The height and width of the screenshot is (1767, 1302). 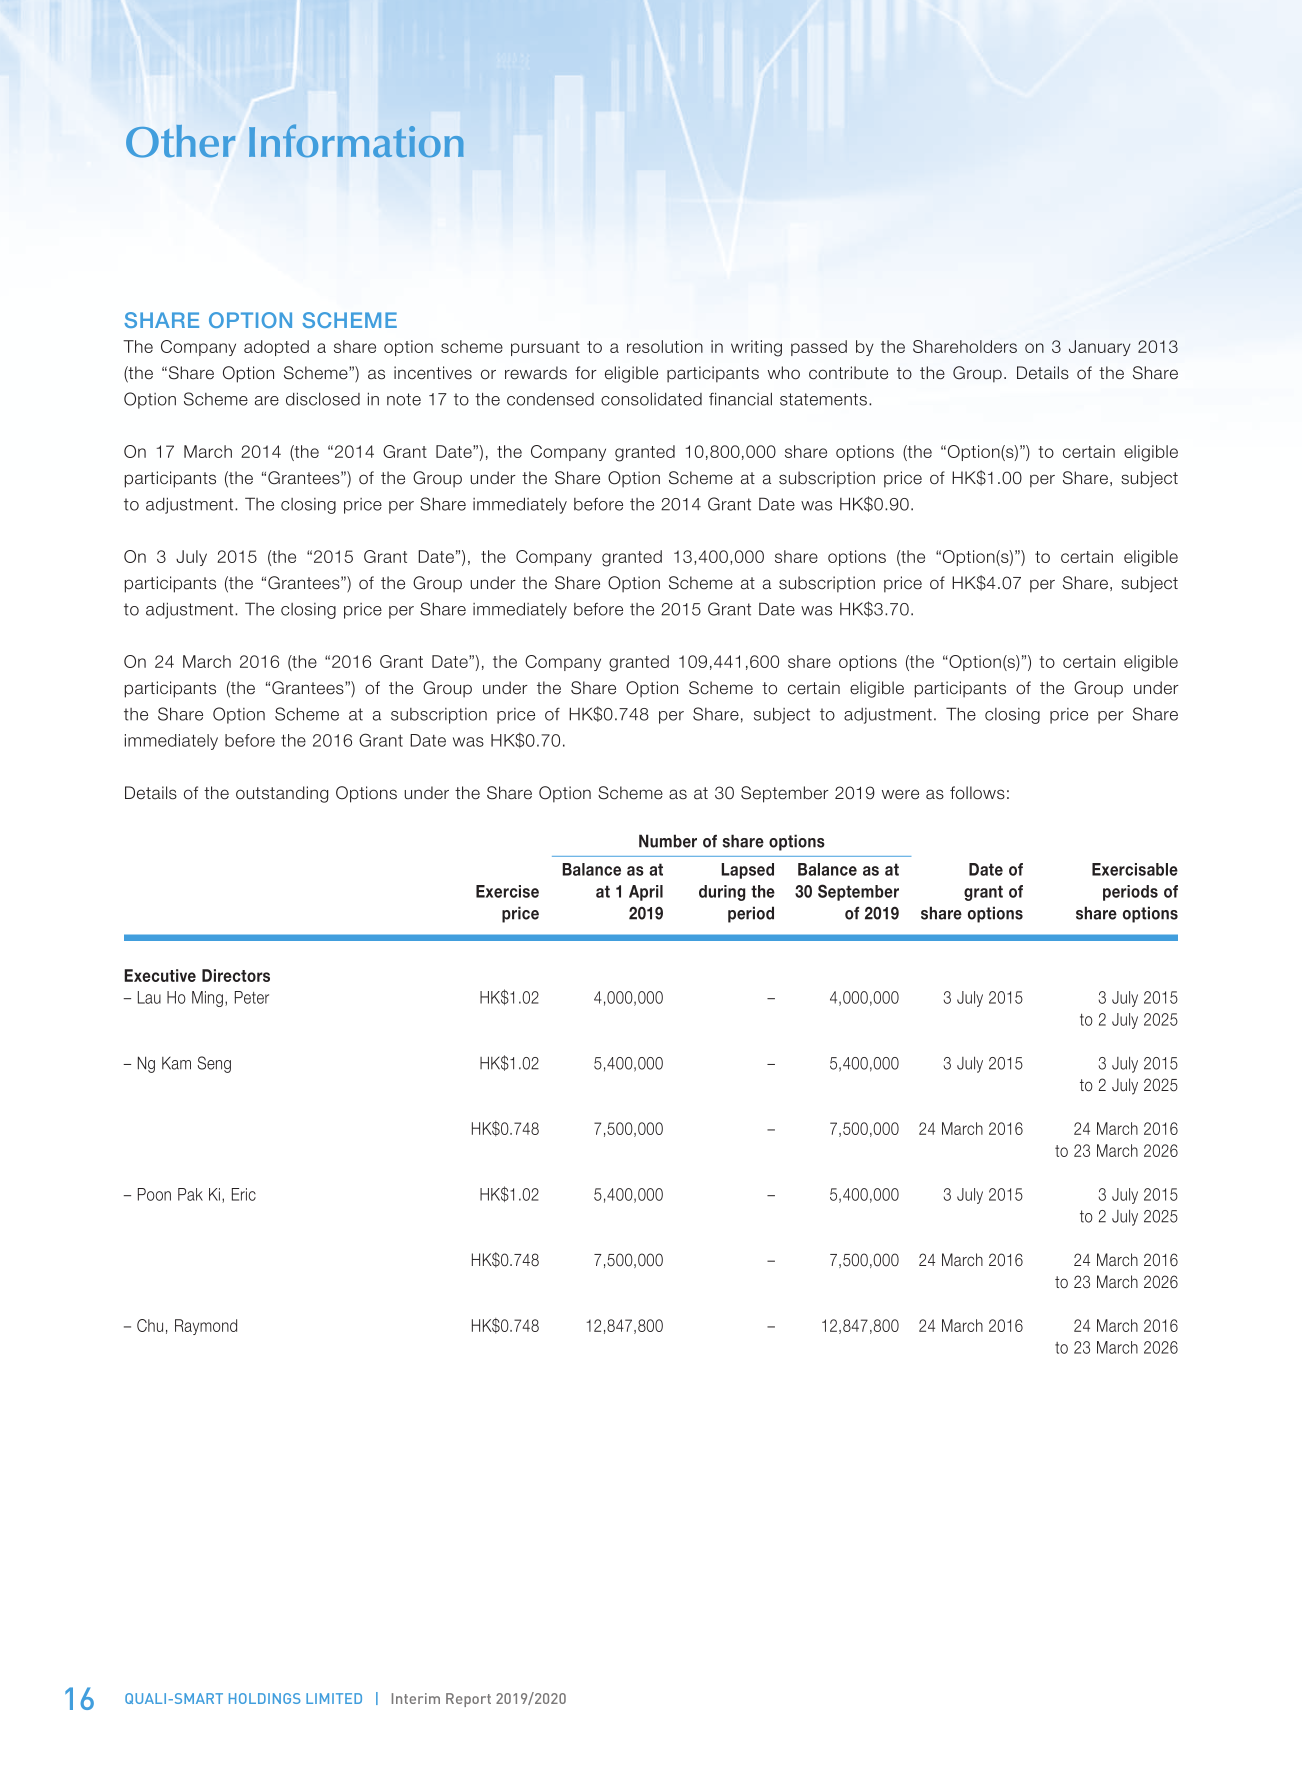 What do you see at coordinates (264, 1698) in the screenshot?
I see `HOLDINGS` at bounding box center [264, 1698].
